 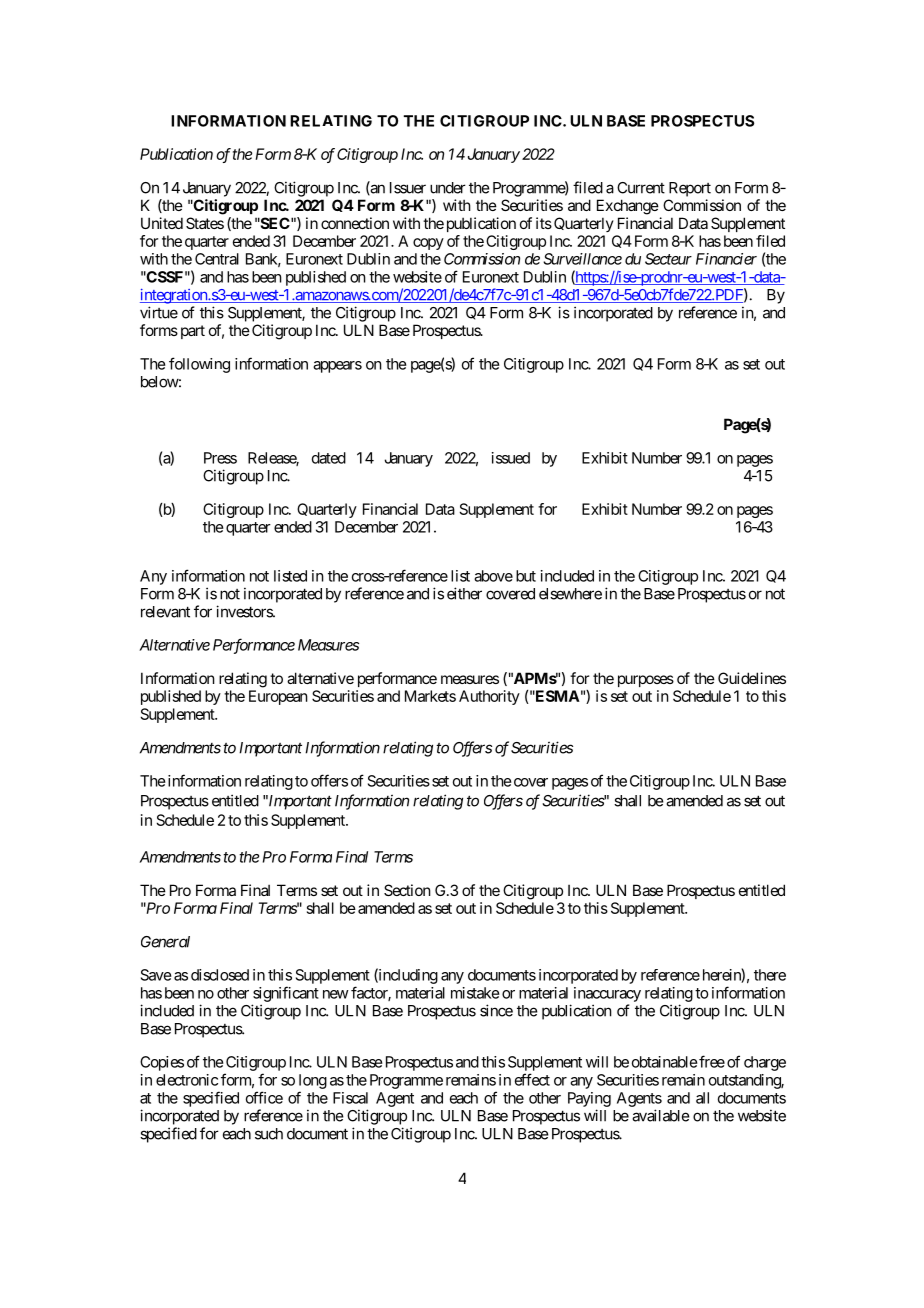 What do you see at coordinates (269, 1134) in the screenshot?
I see `such` at bounding box center [269, 1134].
